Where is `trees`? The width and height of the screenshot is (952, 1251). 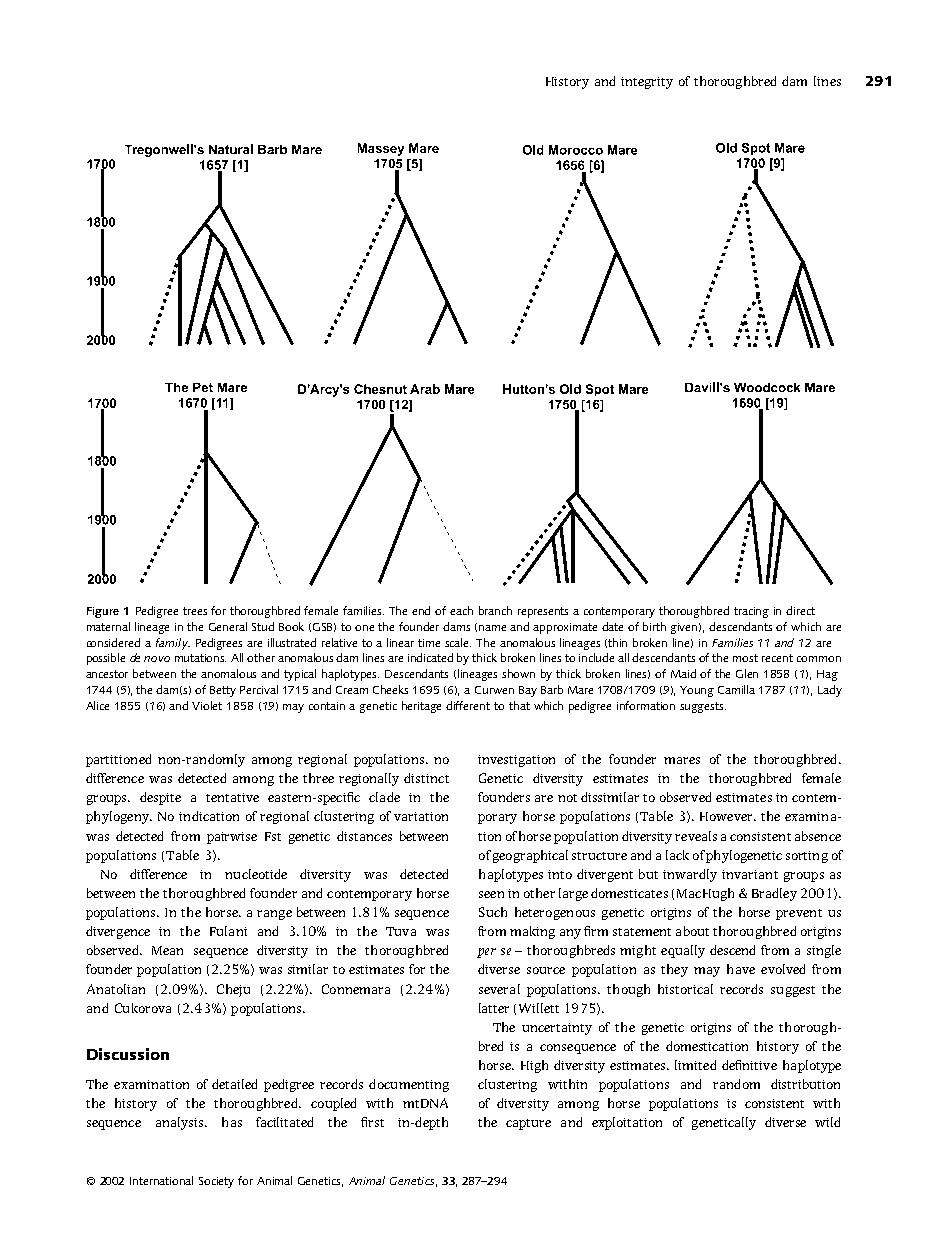 trees is located at coordinates (195, 611).
